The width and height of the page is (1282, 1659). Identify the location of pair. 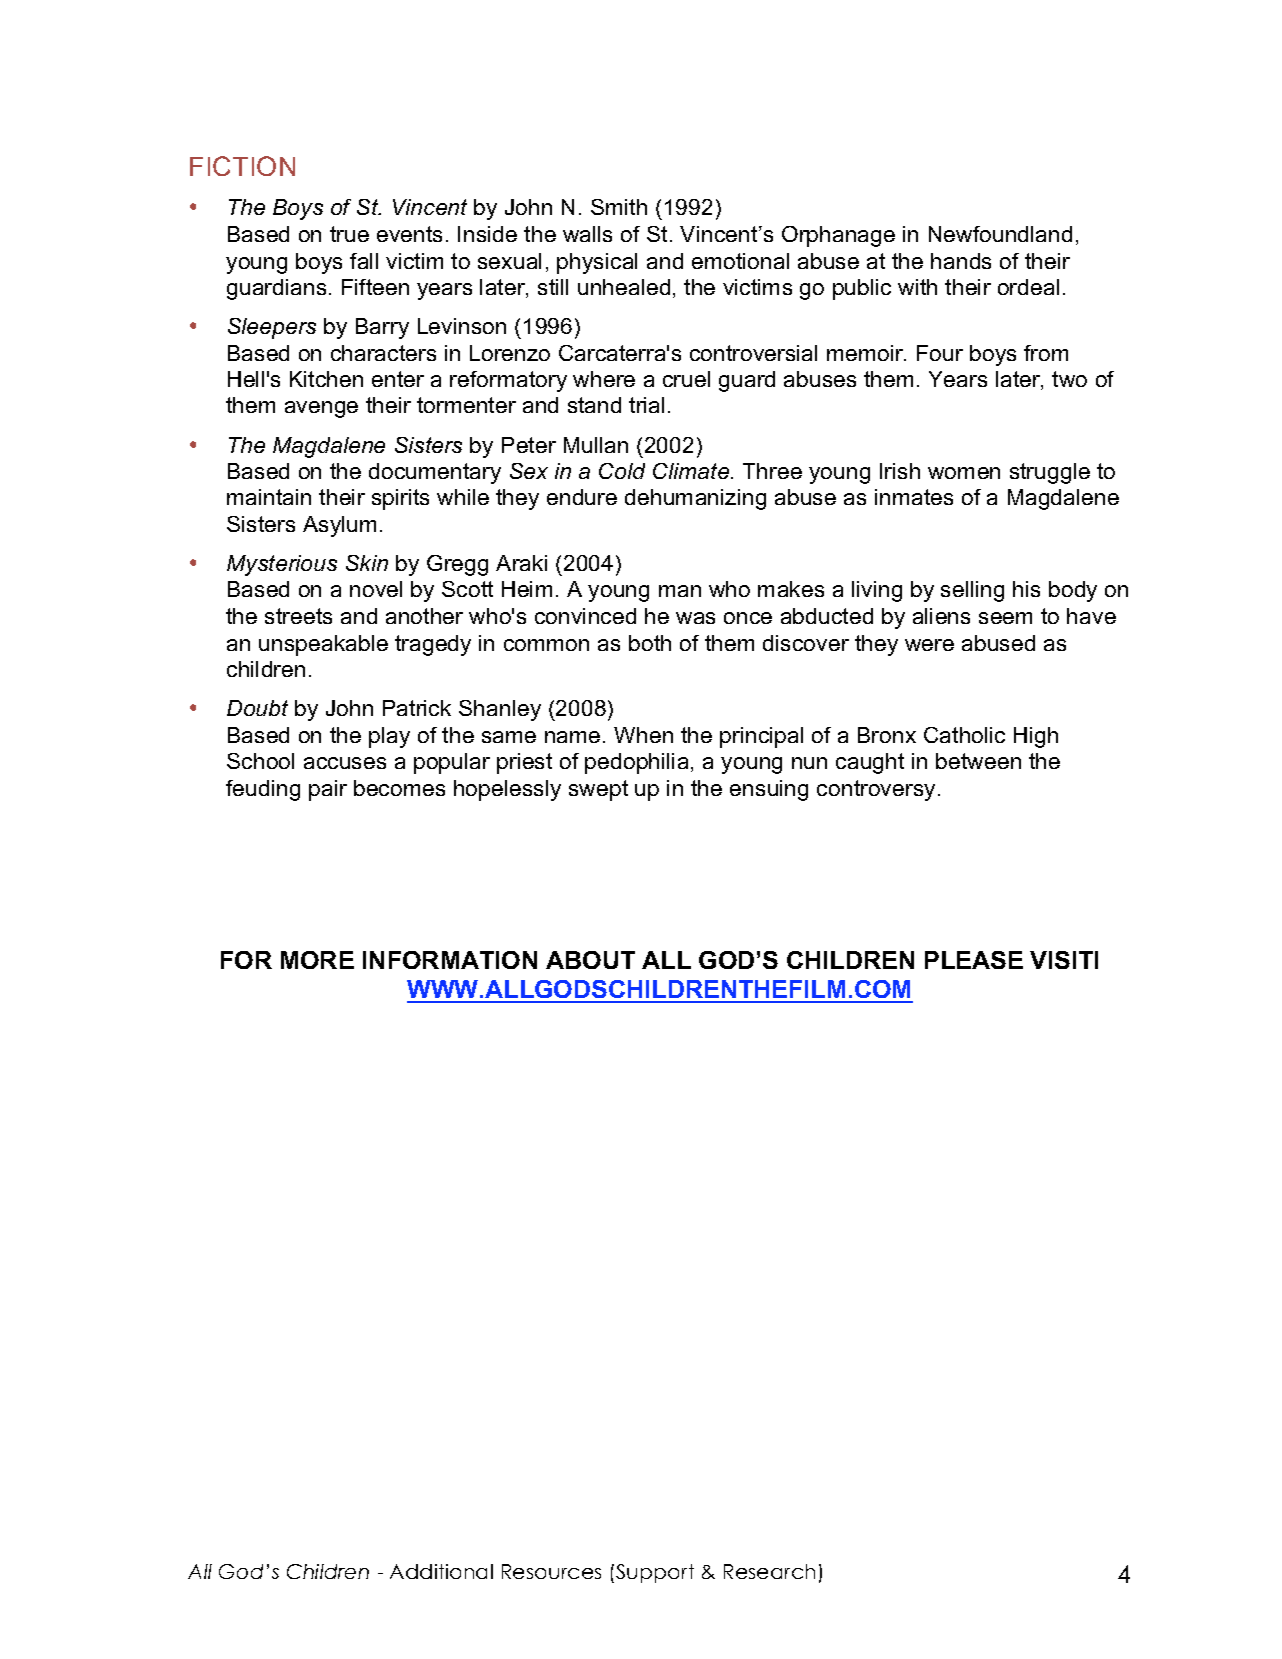
(328, 790).
